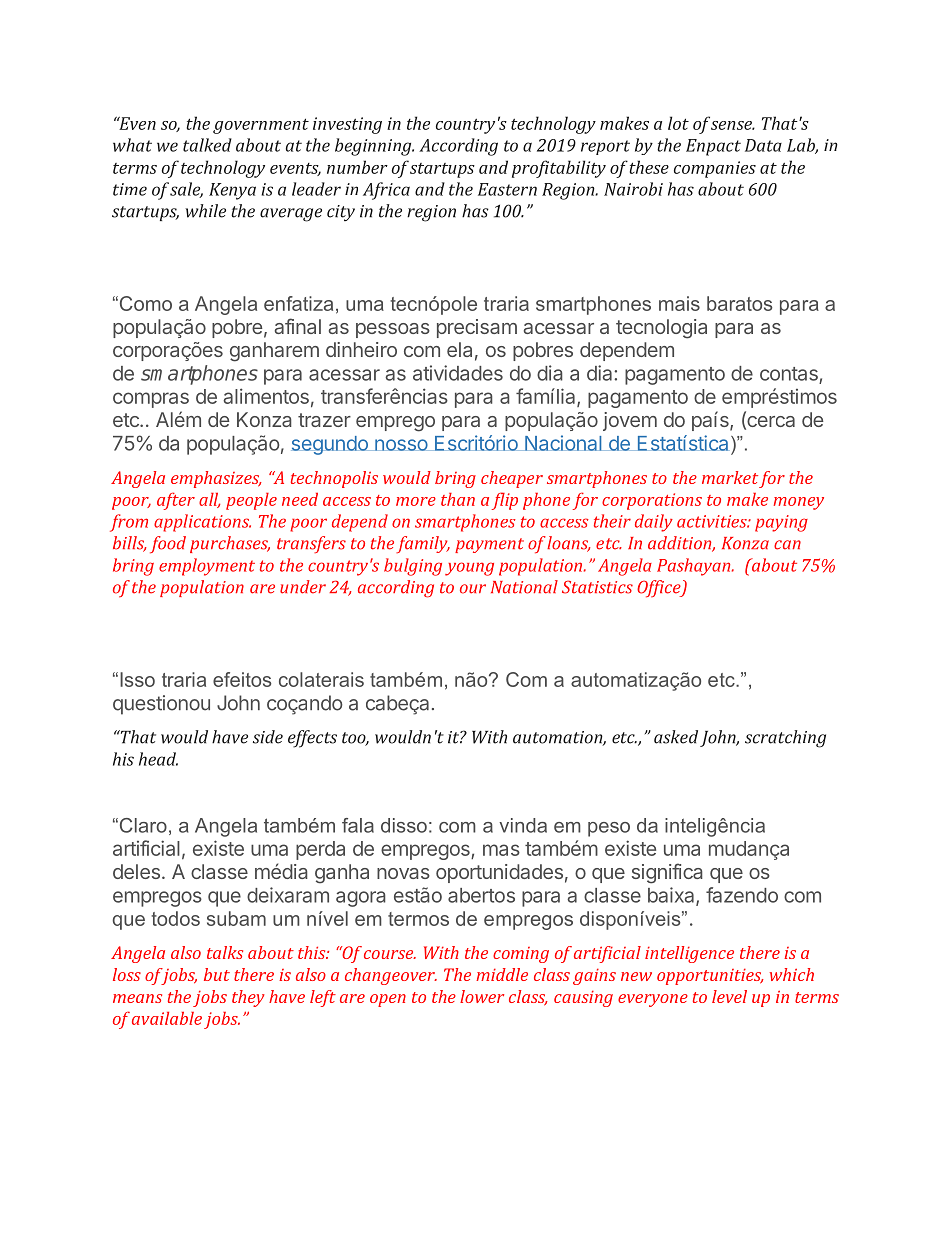 The width and height of the image is (952, 1233). Describe the element at coordinates (217, 974) in the image. I see `but` at that location.
